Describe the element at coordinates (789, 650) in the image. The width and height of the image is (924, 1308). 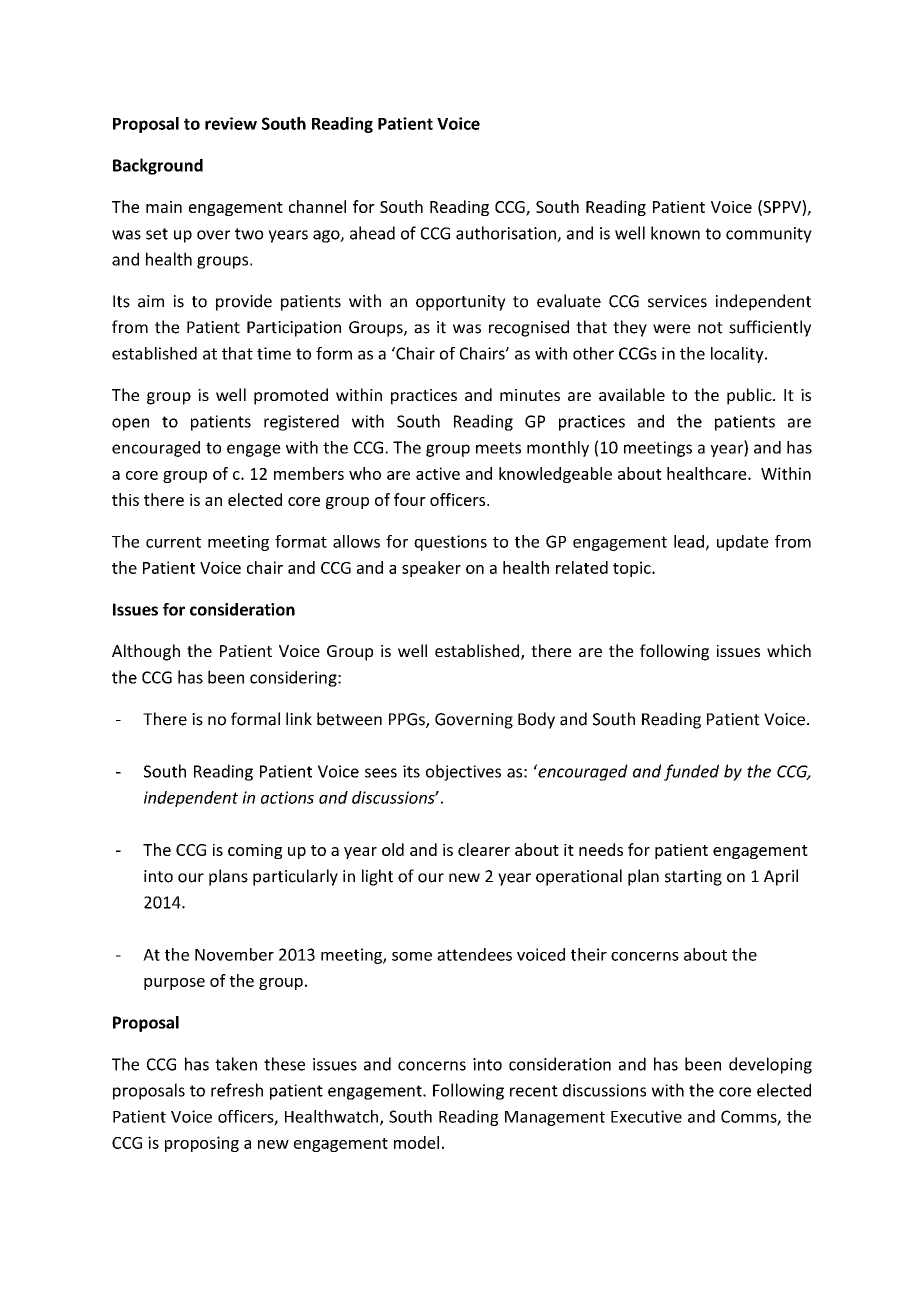
I see `which` at that location.
